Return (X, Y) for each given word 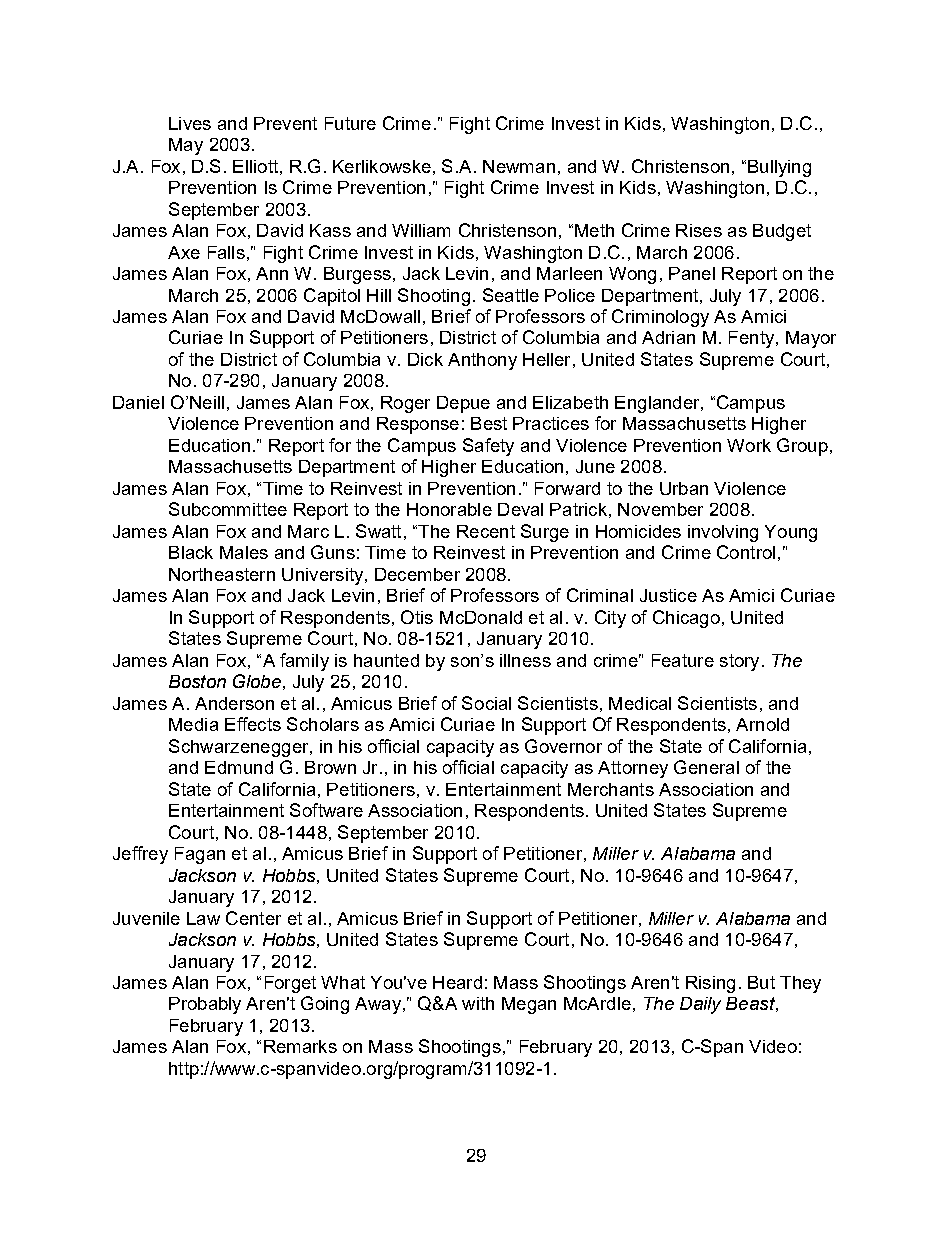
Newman (519, 166)
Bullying (779, 168)
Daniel (138, 402)
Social (486, 703)
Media (193, 724)
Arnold (762, 724)
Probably (205, 1005)
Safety (488, 447)
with (478, 1003)
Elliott (255, 166)
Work (749, 445)
